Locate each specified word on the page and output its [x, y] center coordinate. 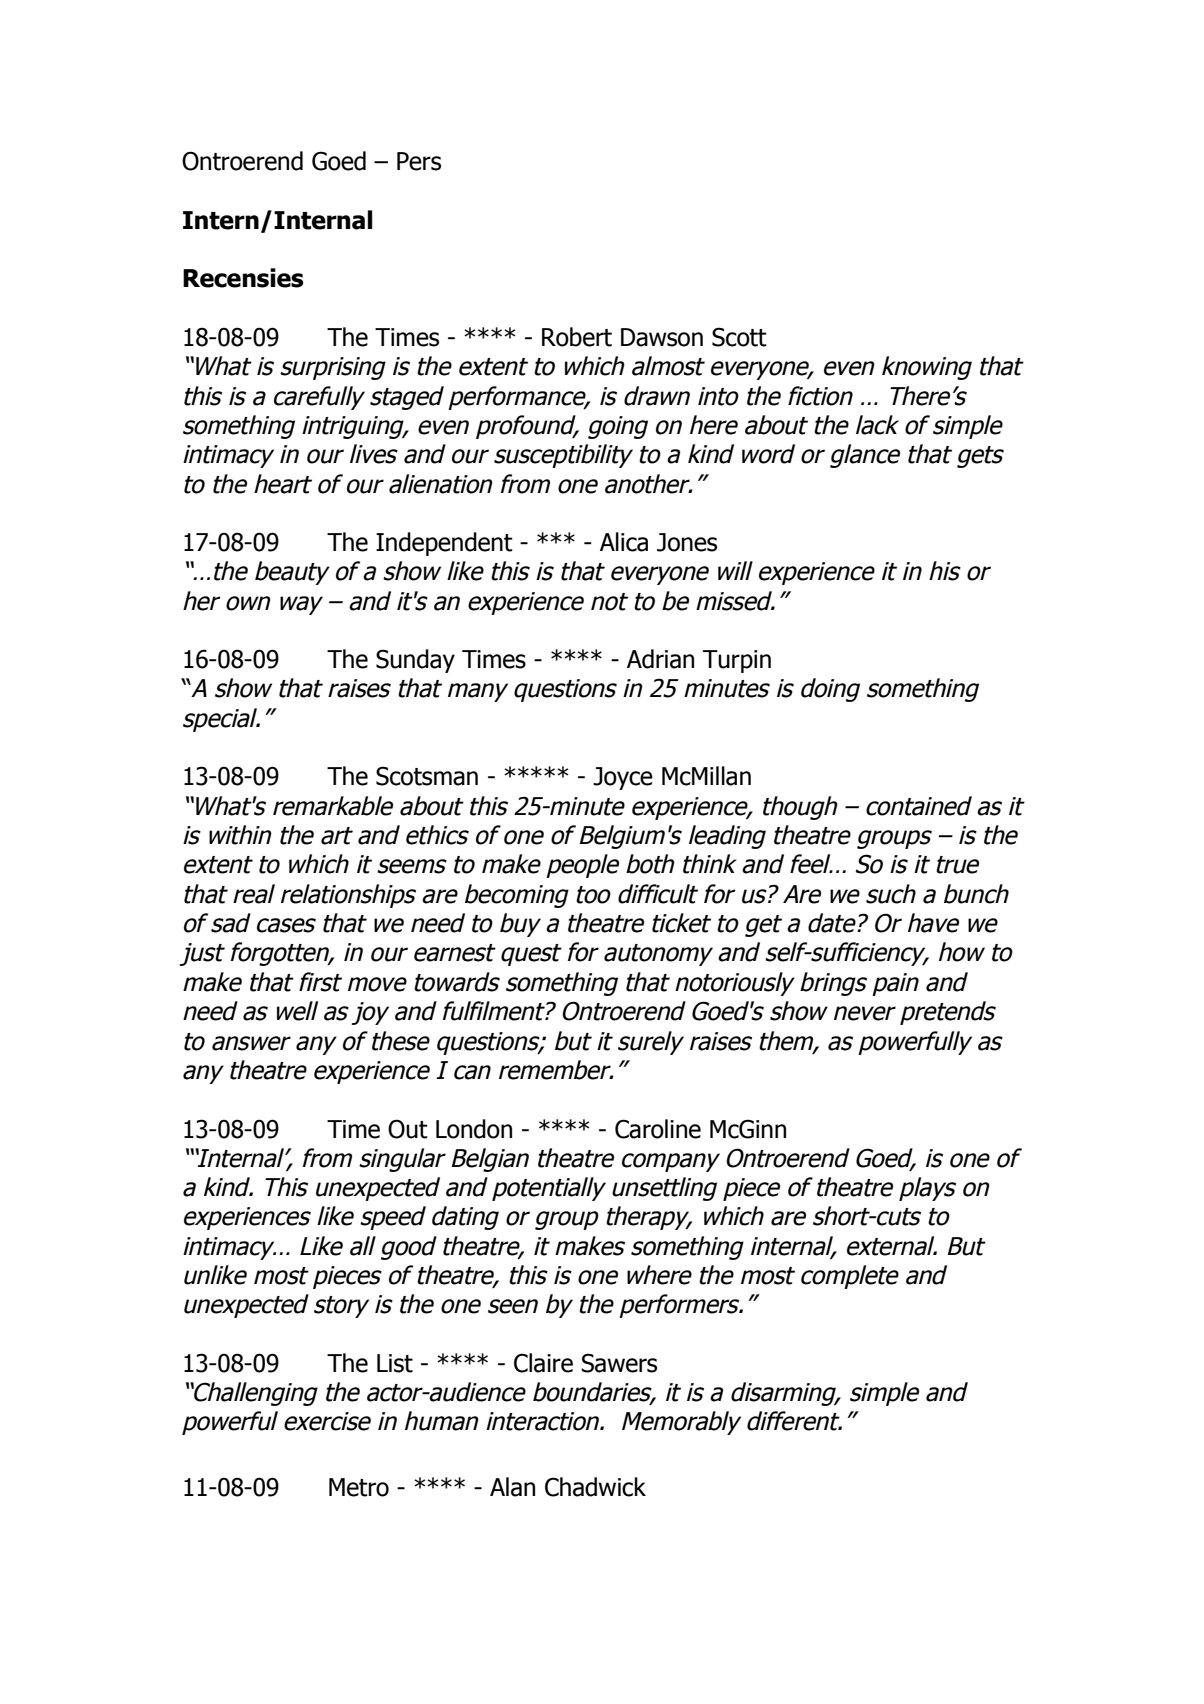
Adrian [660, 659]
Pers [419, 161]
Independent [444, 544]
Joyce [623, 778]
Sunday [415, 661]
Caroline [658, 1129]
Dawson [662, 337]
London [474, 1129]
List [395, 1363]
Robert [577, 337]
